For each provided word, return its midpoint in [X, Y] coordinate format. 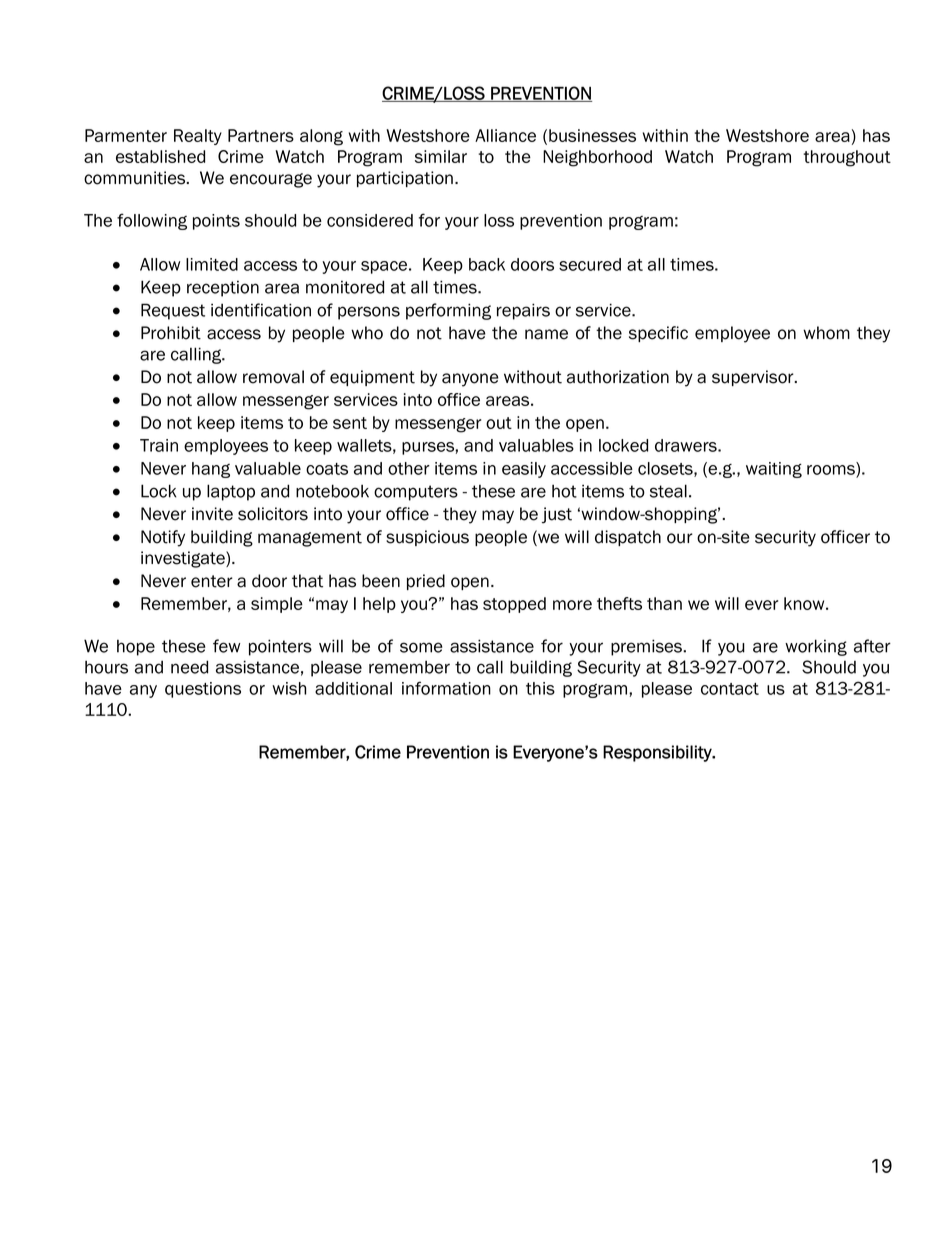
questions [203, 690]
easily [524, 470]
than [664, 603]
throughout [847, 158]
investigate [184, 559]
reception [223, 289]
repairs [523, 311]
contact [730, 689]
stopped [514, 605]
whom [826, 333]
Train [159, 445]
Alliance [505, 135]
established [160, 156]
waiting [774, 470]
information [446, 688]
